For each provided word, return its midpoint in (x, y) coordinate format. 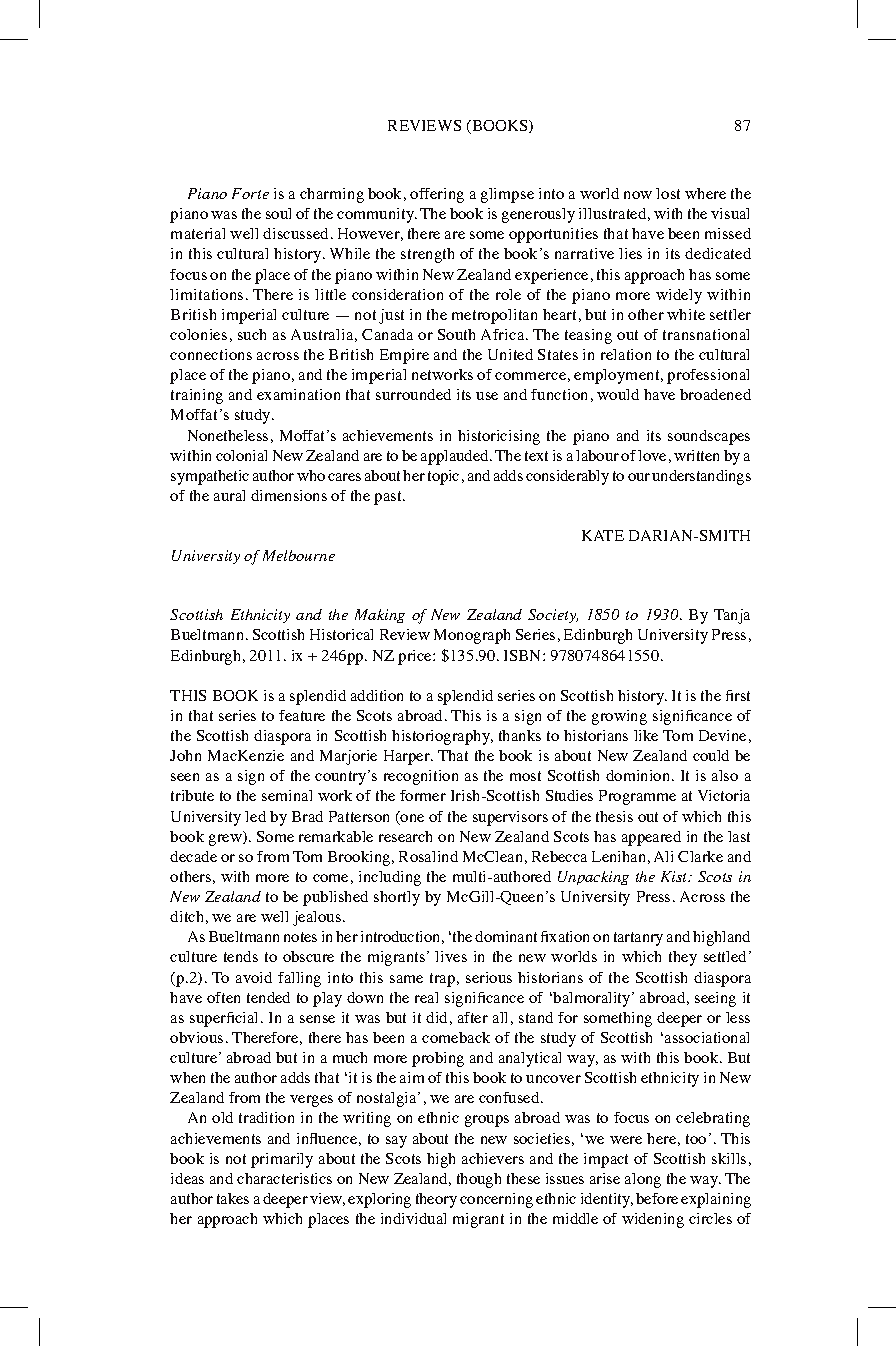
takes (233, 1198)
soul (278, 213)
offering (437, 195)
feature (302, 715)
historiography (442, 737)
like (646, 735)
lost (668, 193)
